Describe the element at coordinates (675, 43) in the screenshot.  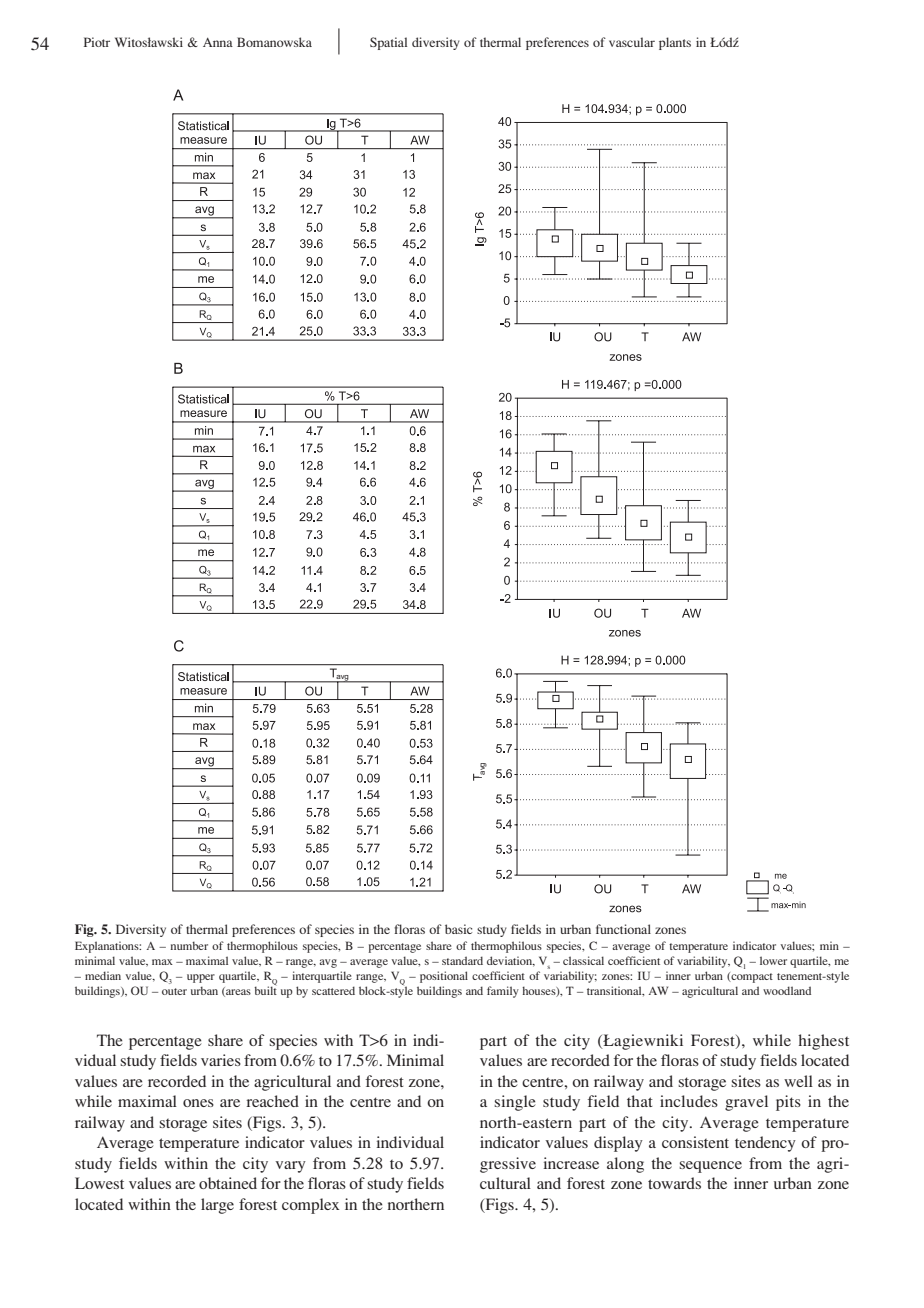
I see `plants` at that location.
